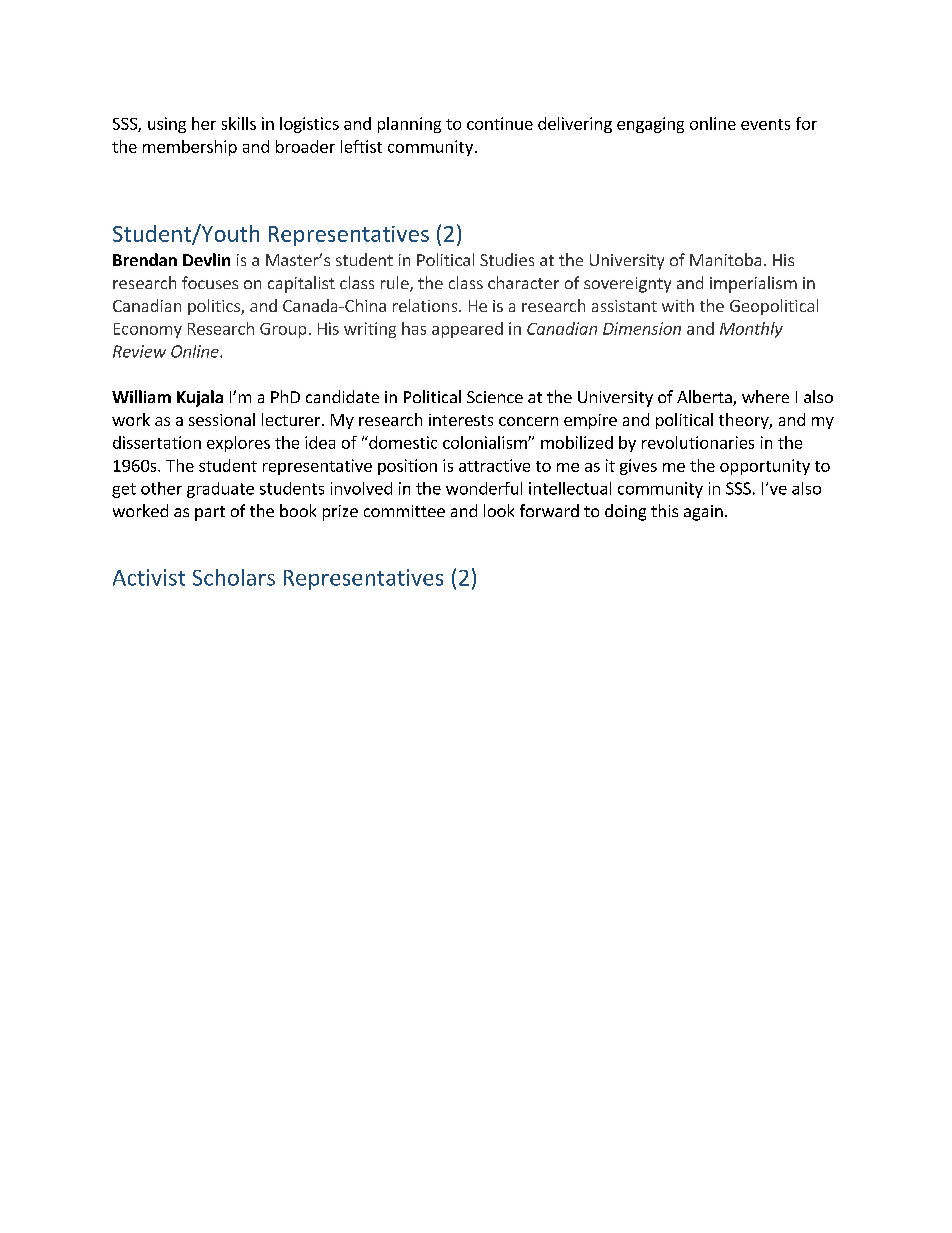 The image size is (952, 1233). Describe the element at coordinates (190, 148) in the screenshot. I see `membership` at that location.
